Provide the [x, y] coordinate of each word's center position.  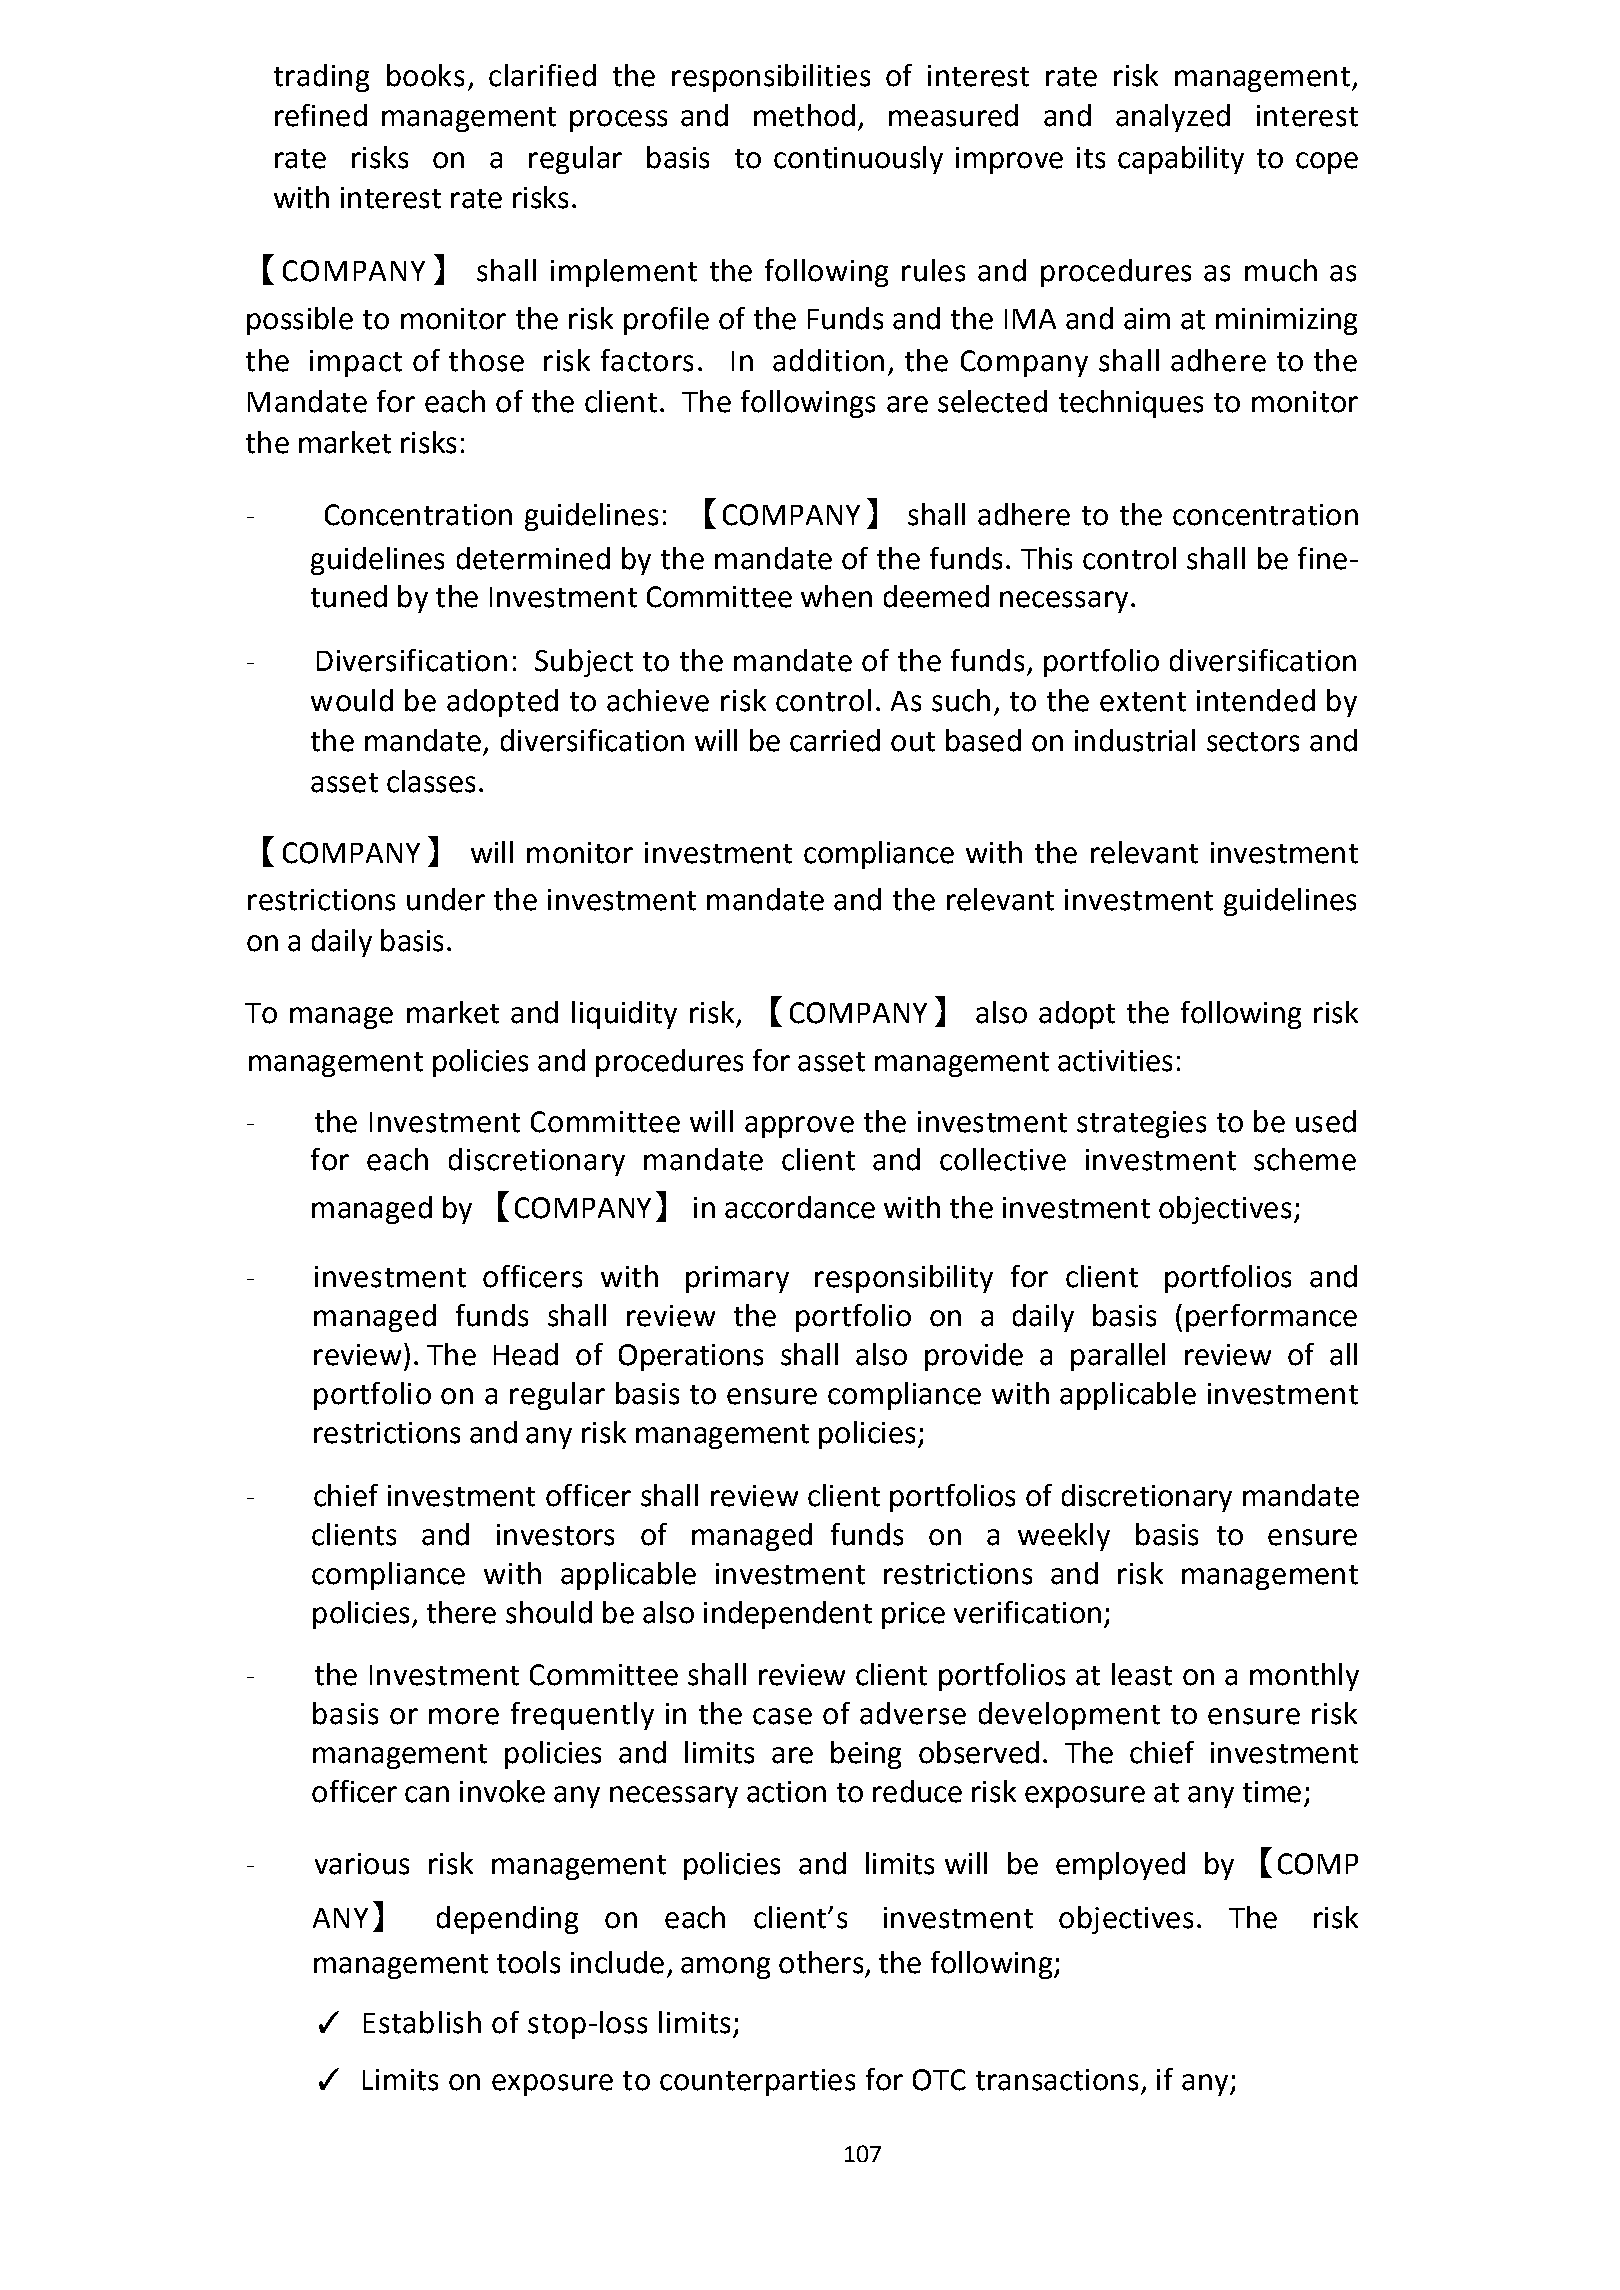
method [804, 115]
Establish [422, 2022]
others [821, 1962]
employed [1120, 1866]
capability [1181, 160]
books [425, 75]
